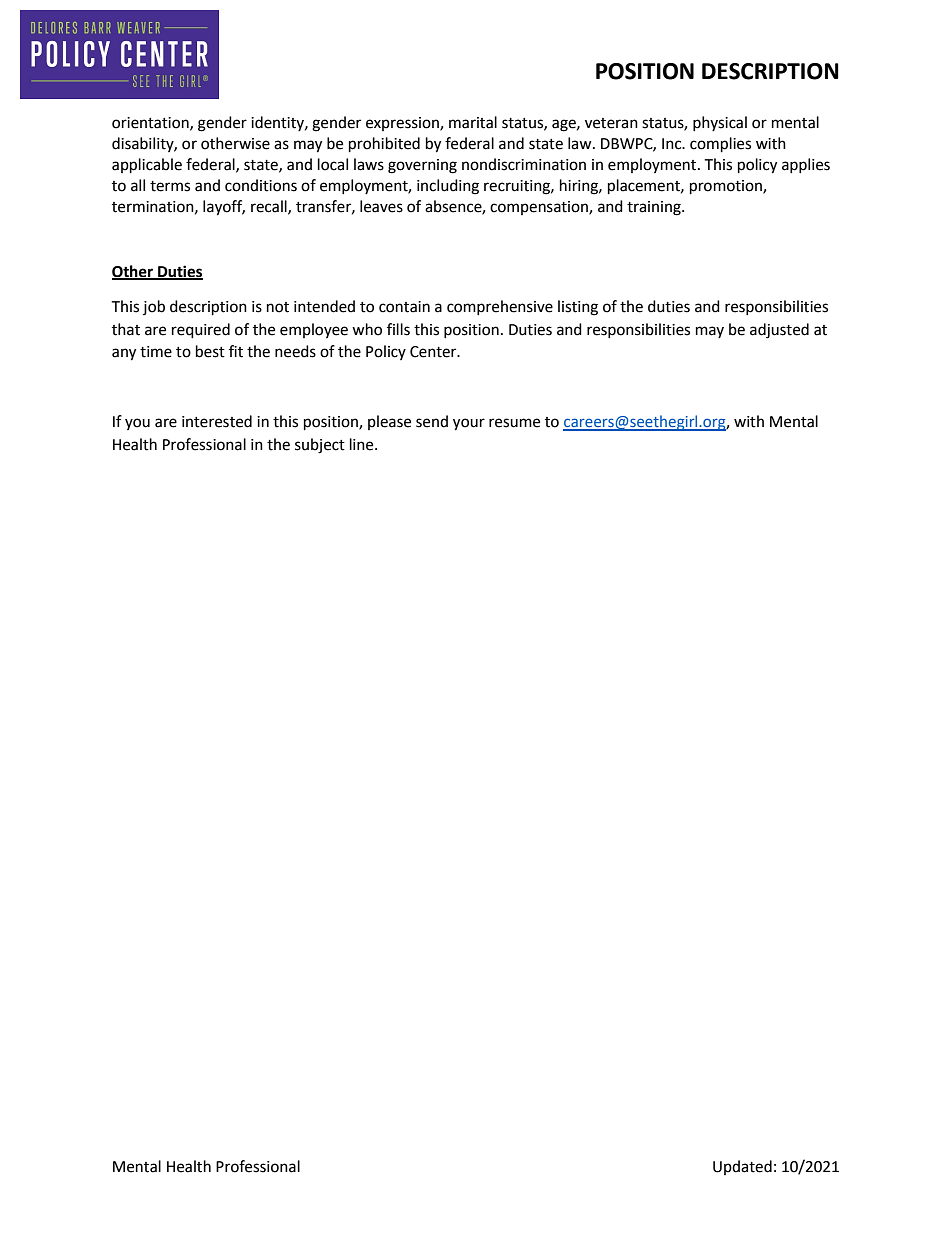 The image size is (952, 1233). I want to click on your, so click(469, 424).
